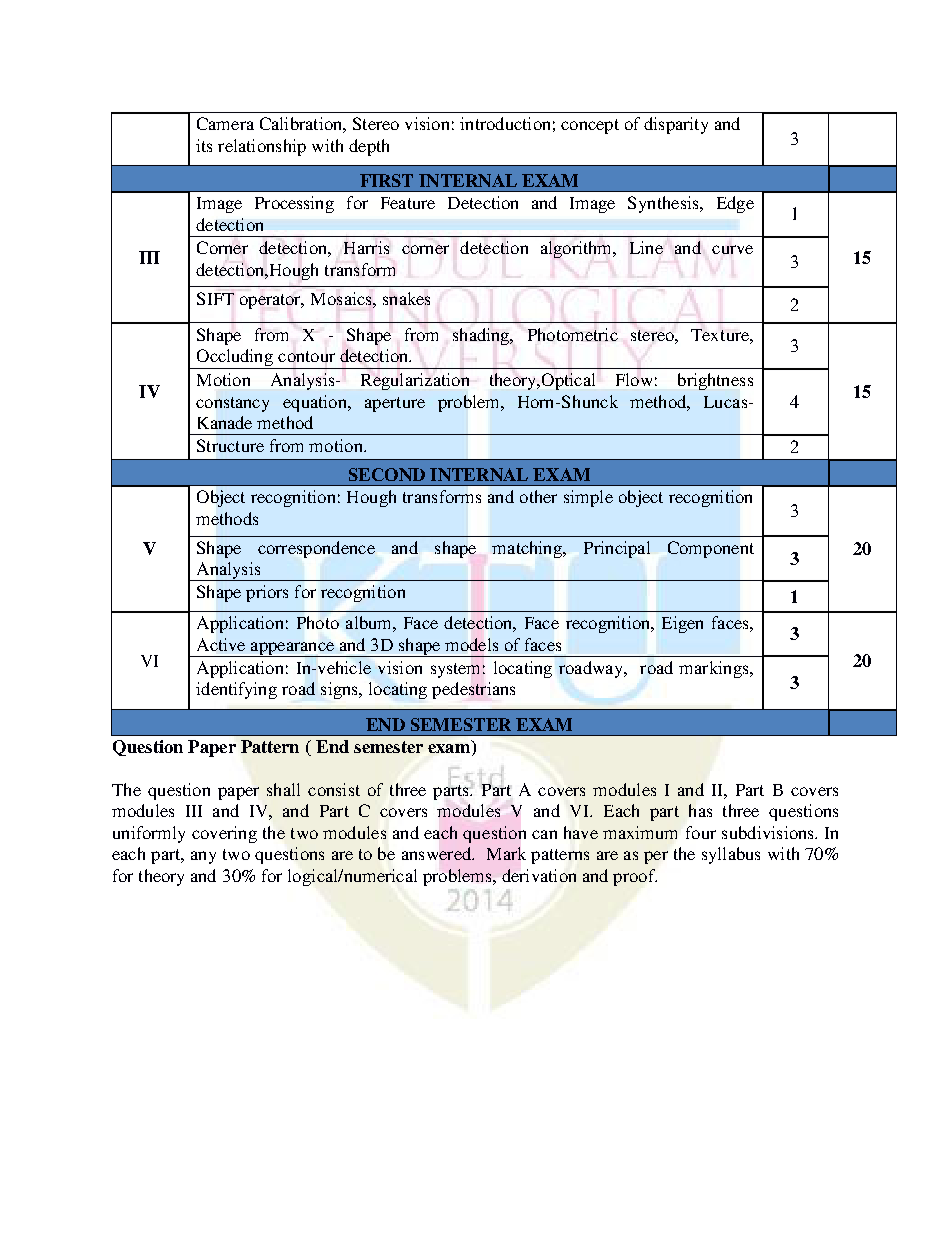  Describe the element at coordinates (204, 145) in the image. I see `its` at that location.
